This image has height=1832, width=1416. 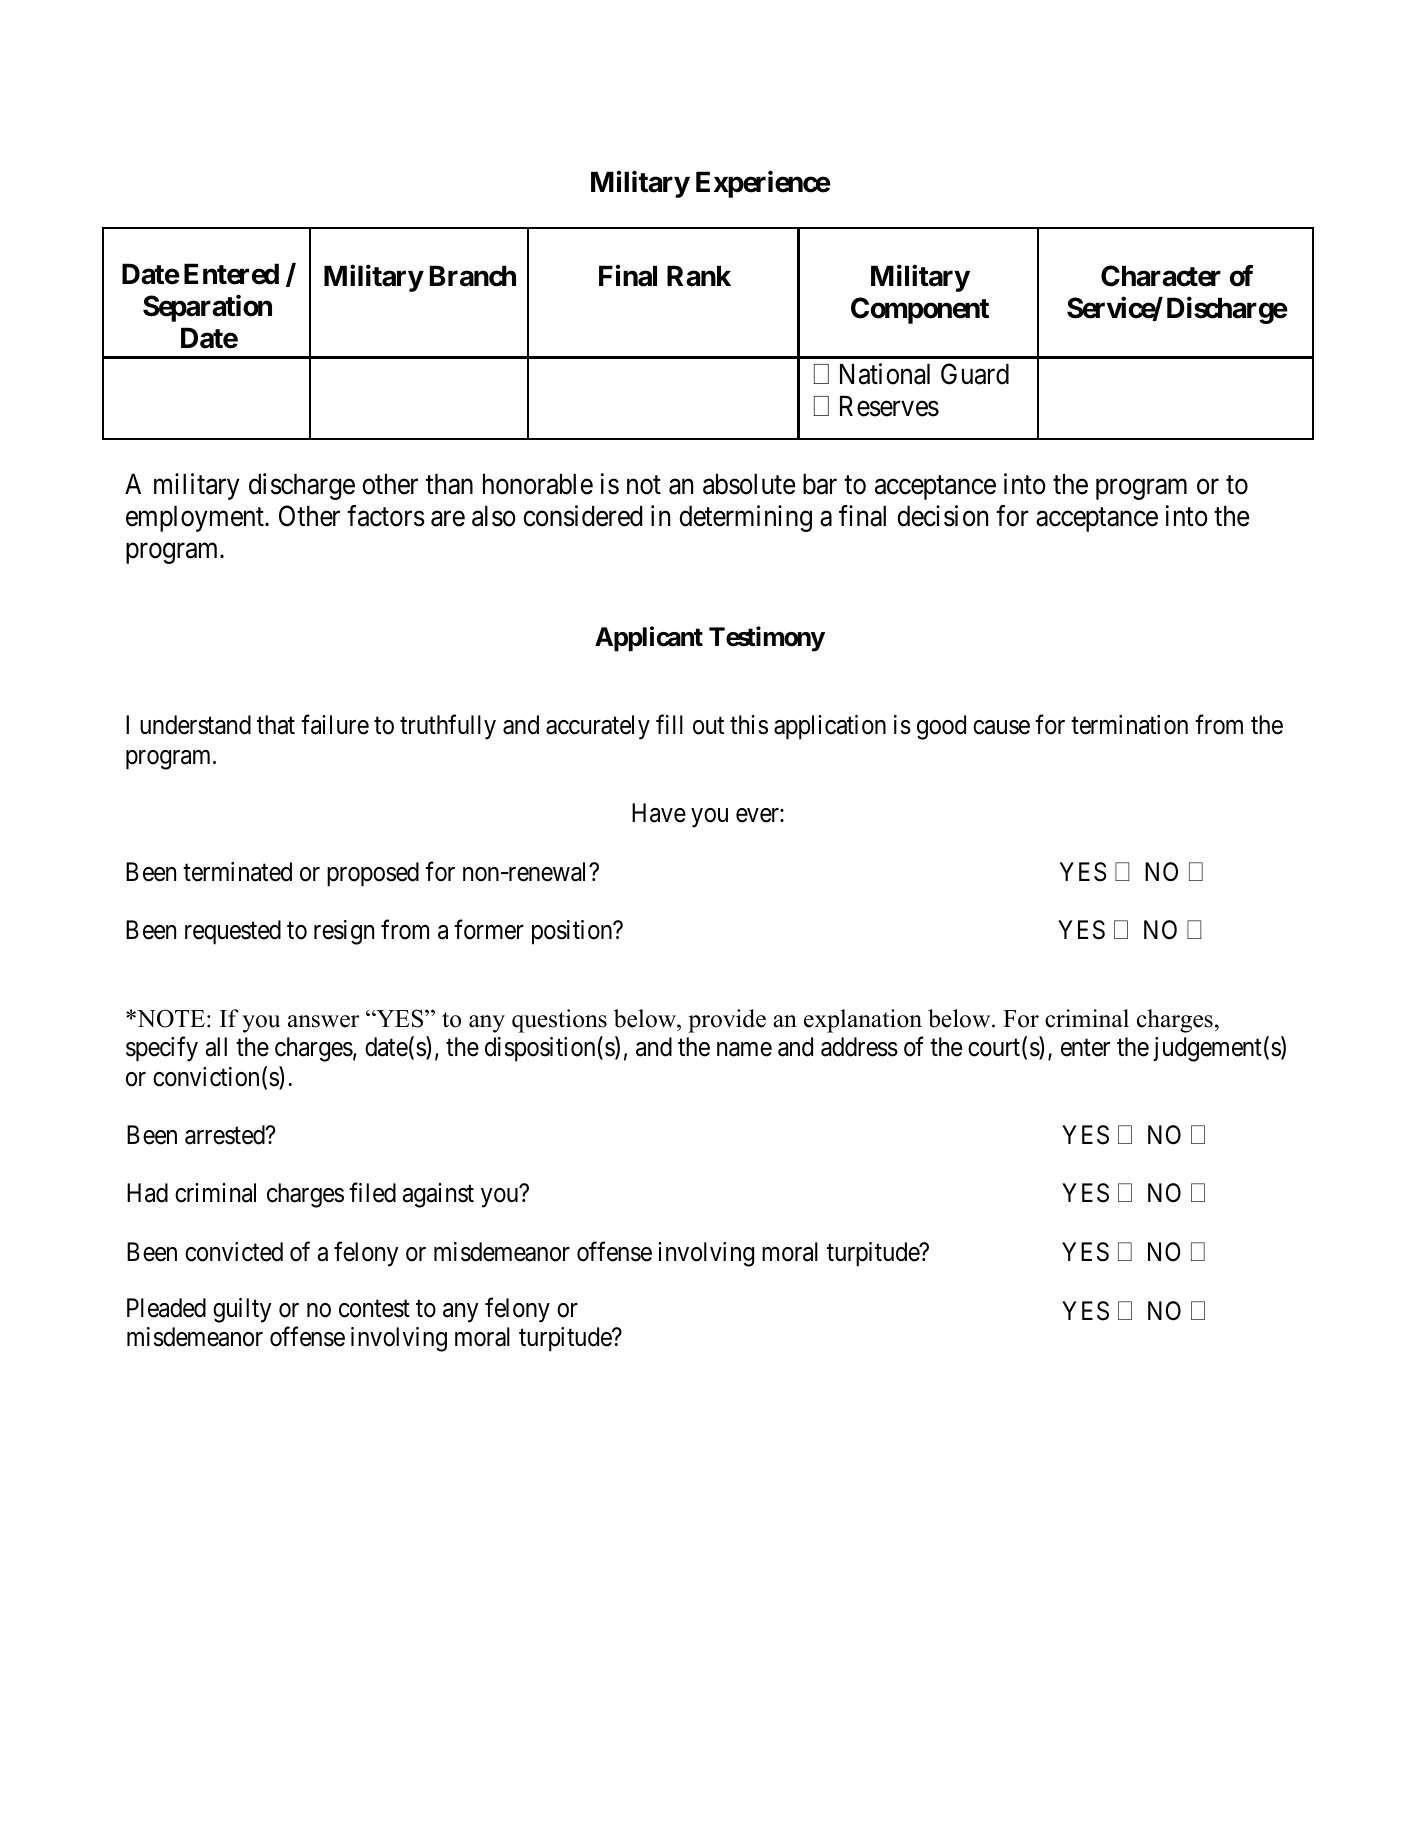 I want to click on Rank, so click(x=699, y=276).
